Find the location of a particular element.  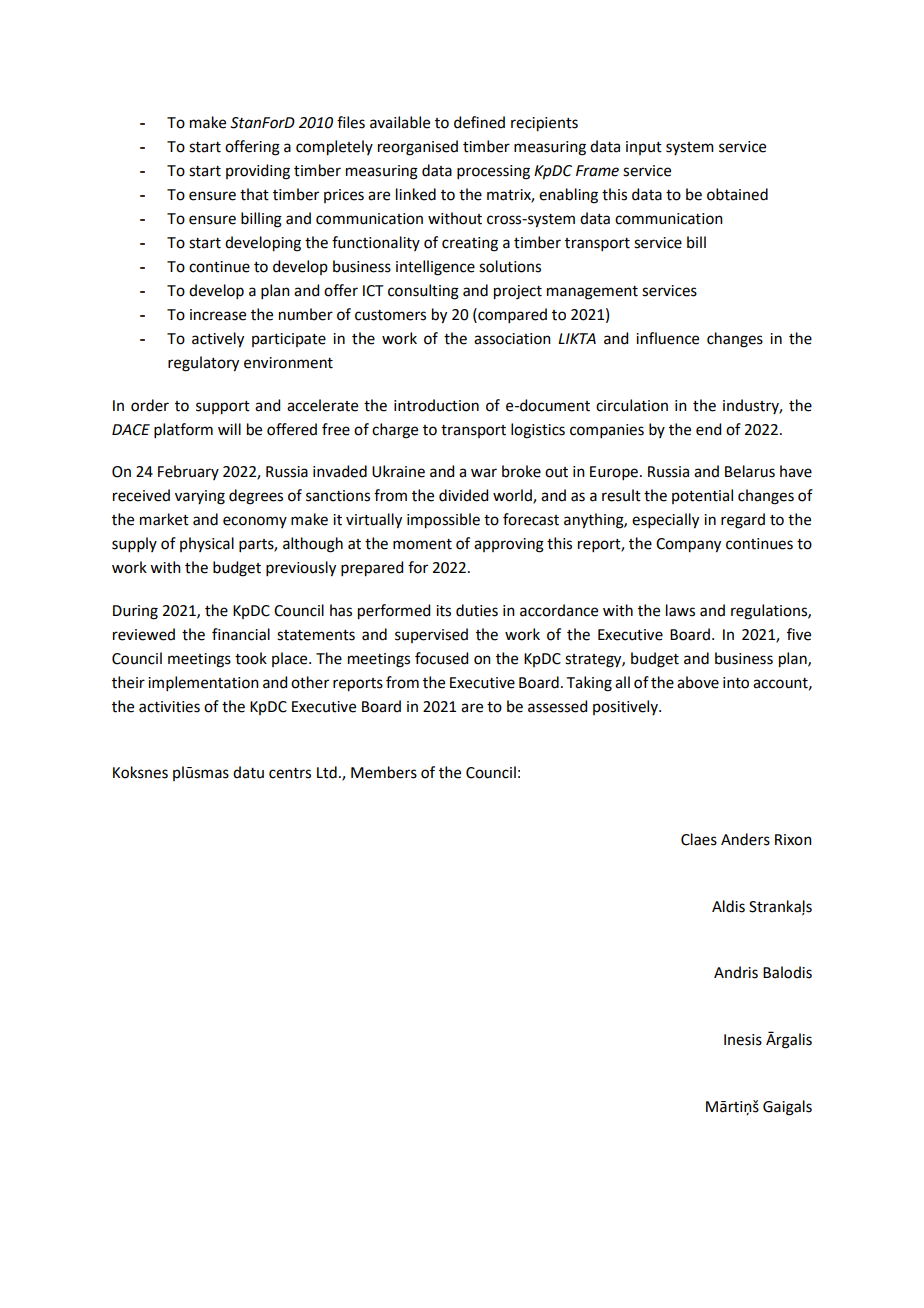

focused is located at coordinates (441, 658).
